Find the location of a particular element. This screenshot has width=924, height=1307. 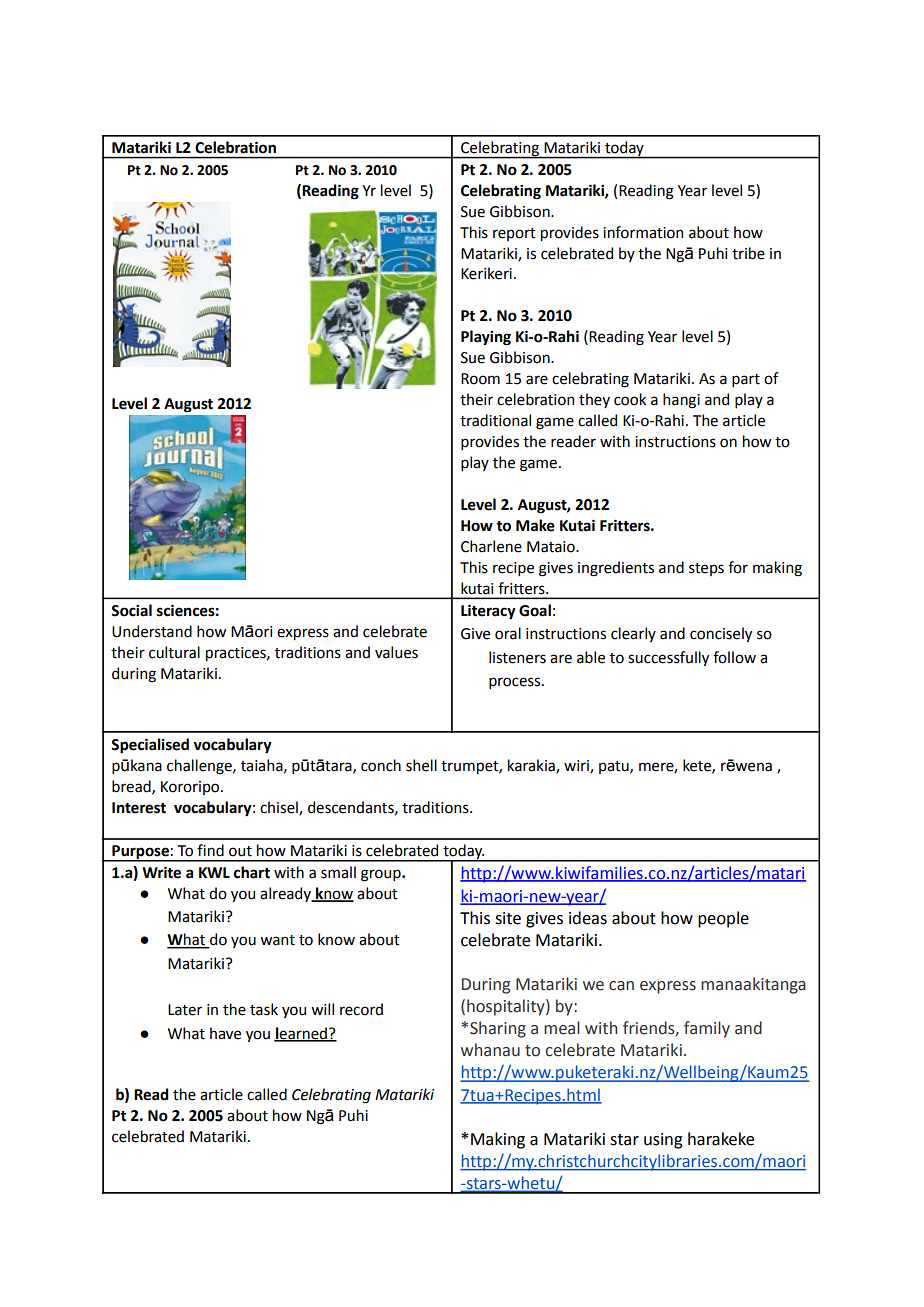

find is located at coordinates (210, 850).
